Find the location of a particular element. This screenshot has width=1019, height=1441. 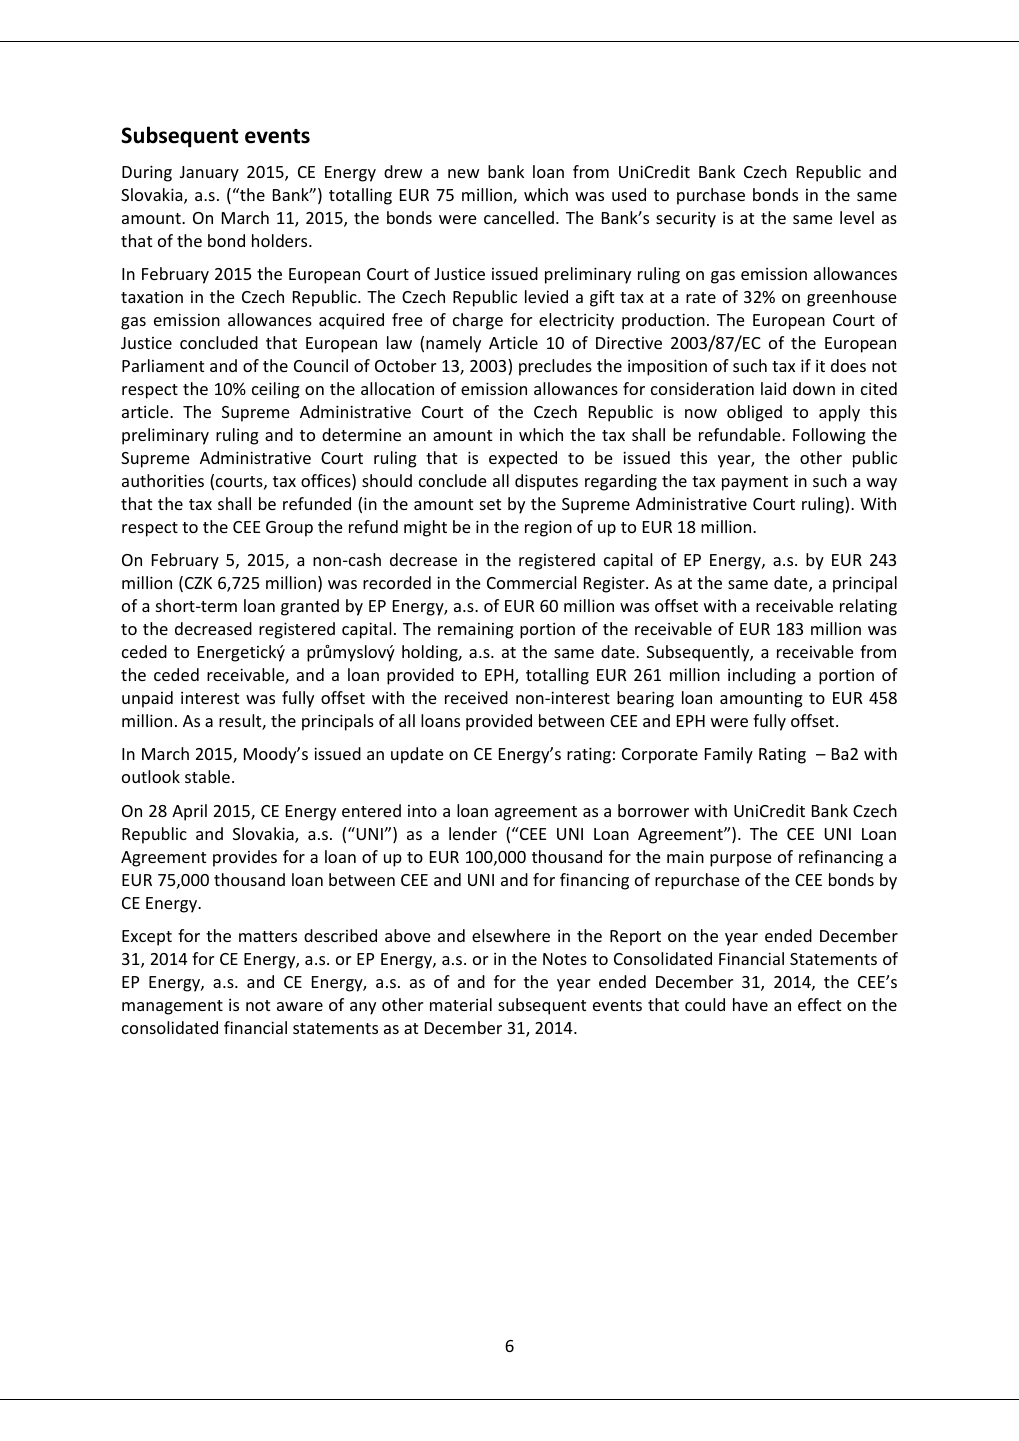

management is located at coordinates (172, 1007).
